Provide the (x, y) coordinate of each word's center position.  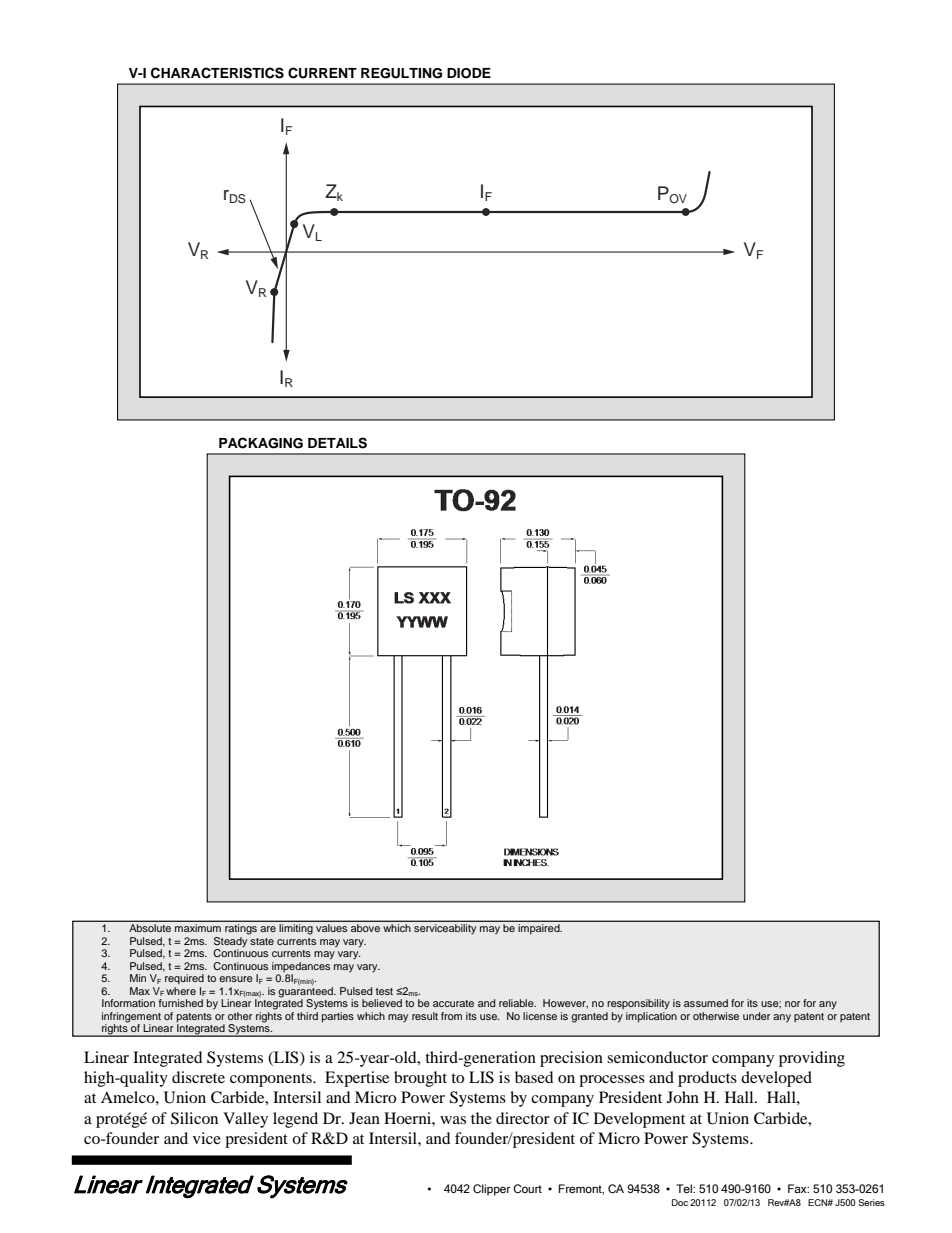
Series (871, 1202)
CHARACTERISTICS (217, 73)
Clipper (492, 1190)
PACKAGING (261, 443)
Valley (245, 1120)
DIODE (469, 73)
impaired (540, 929)
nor (792, 1004)
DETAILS (337, 443)
